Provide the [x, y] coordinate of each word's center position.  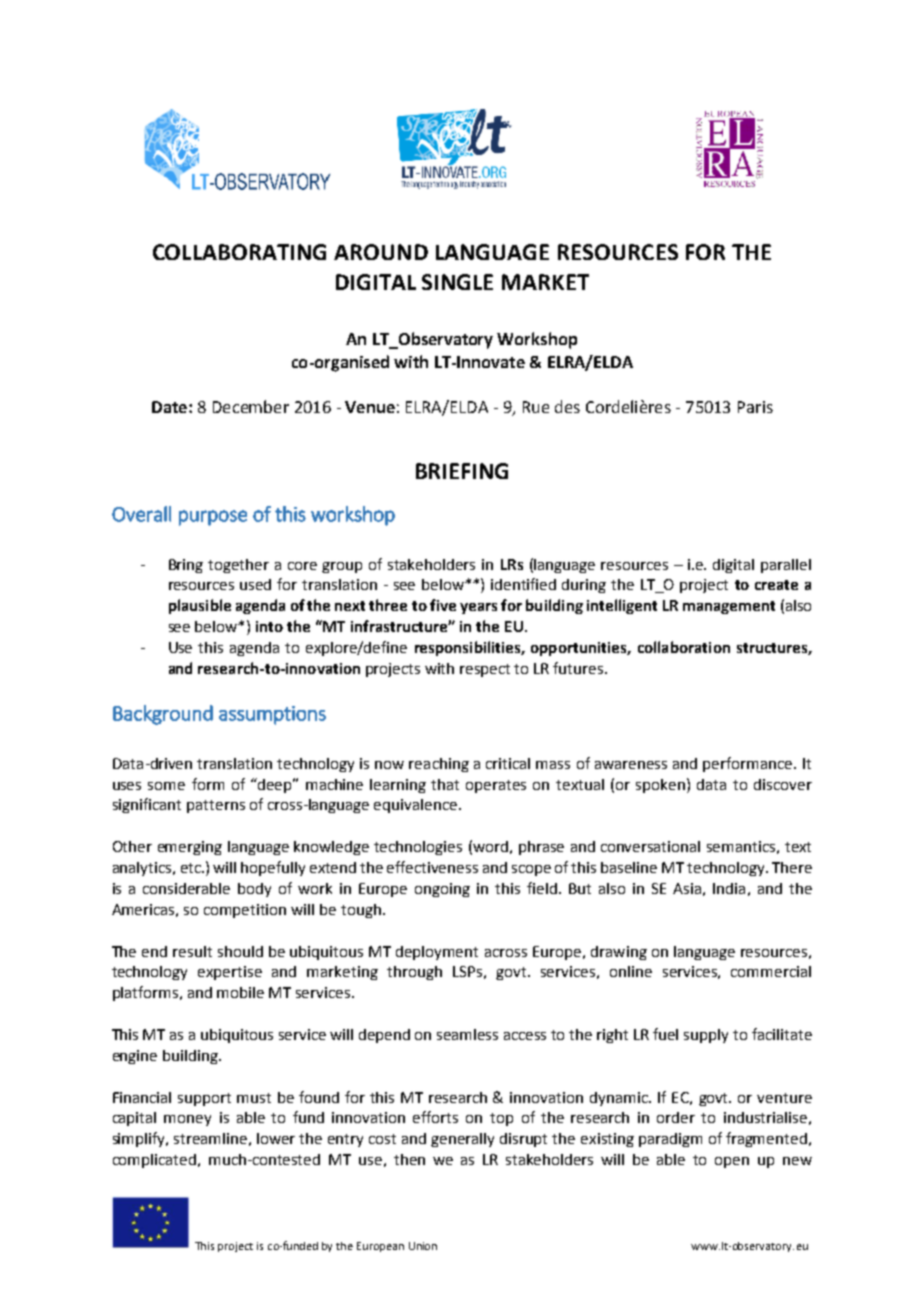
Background [163, 715]
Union [423, 1246]
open [732, 1162]
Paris [755, 407]
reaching [439, 765]
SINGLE [457, 282]
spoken [662, 785]
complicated [156, 1161]
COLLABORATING [239, 252]
